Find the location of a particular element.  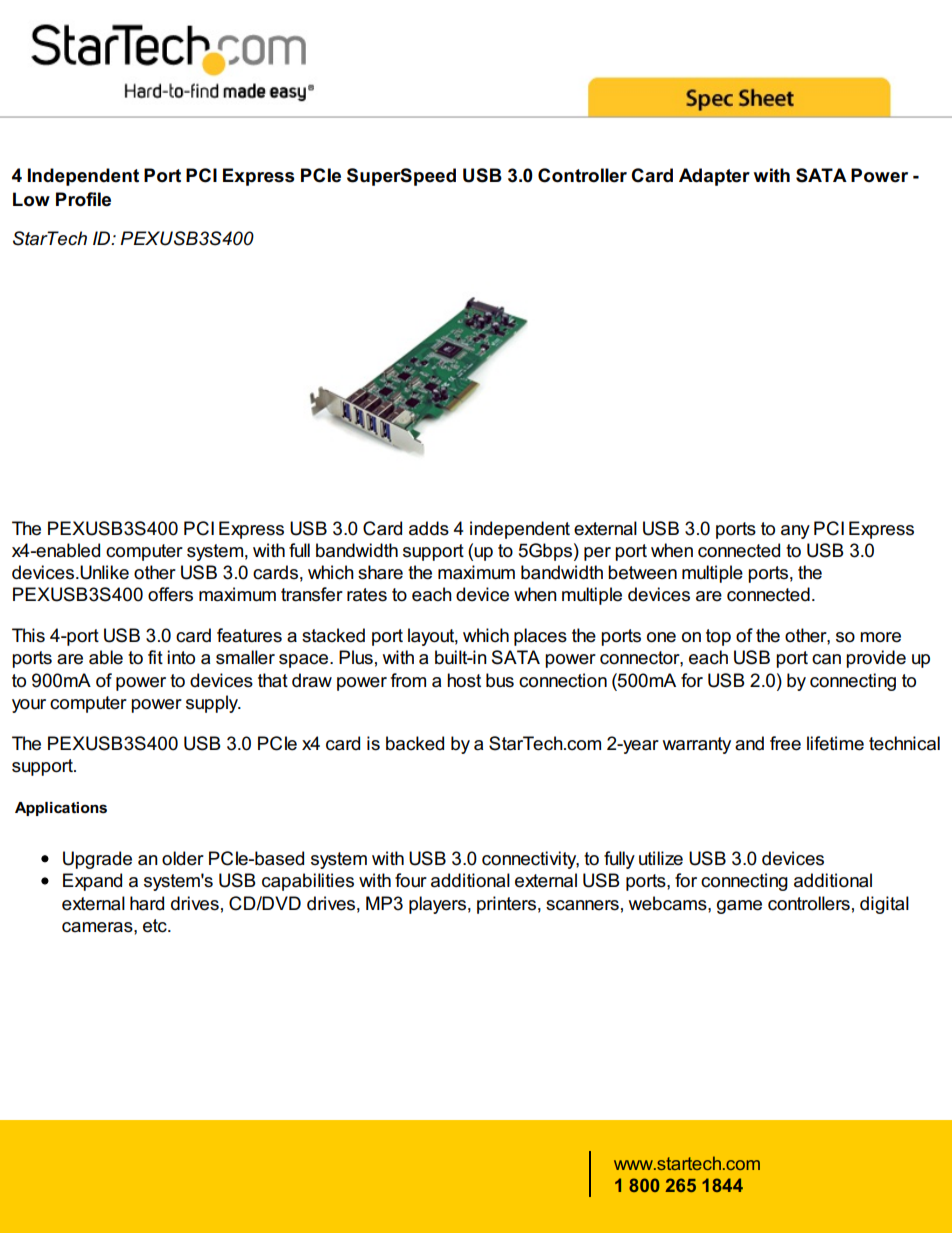

Profile is located at coordinates (83, 199).
